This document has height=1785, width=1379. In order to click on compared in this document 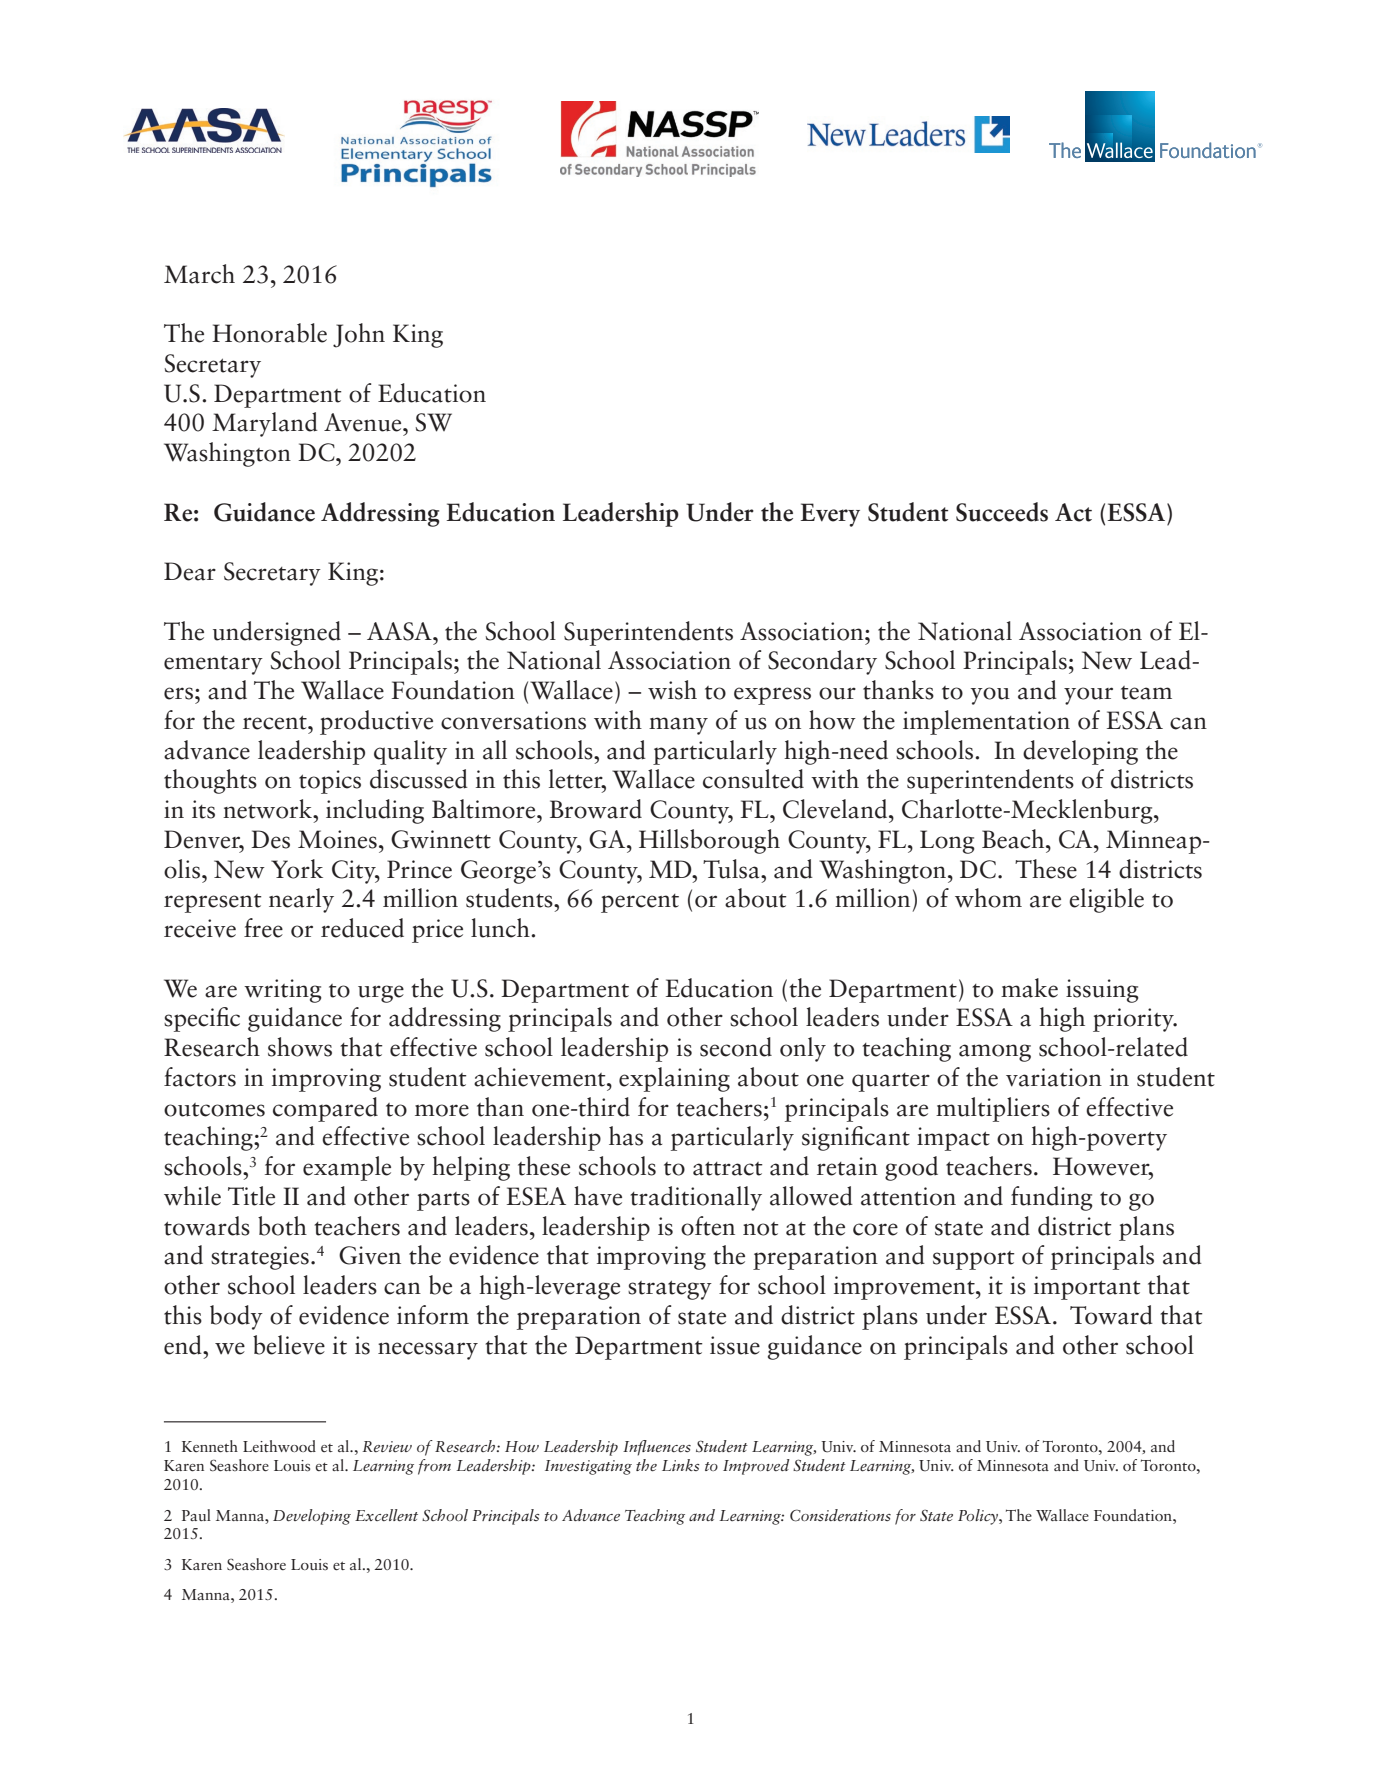, I will do `click(325, 1109)`.
